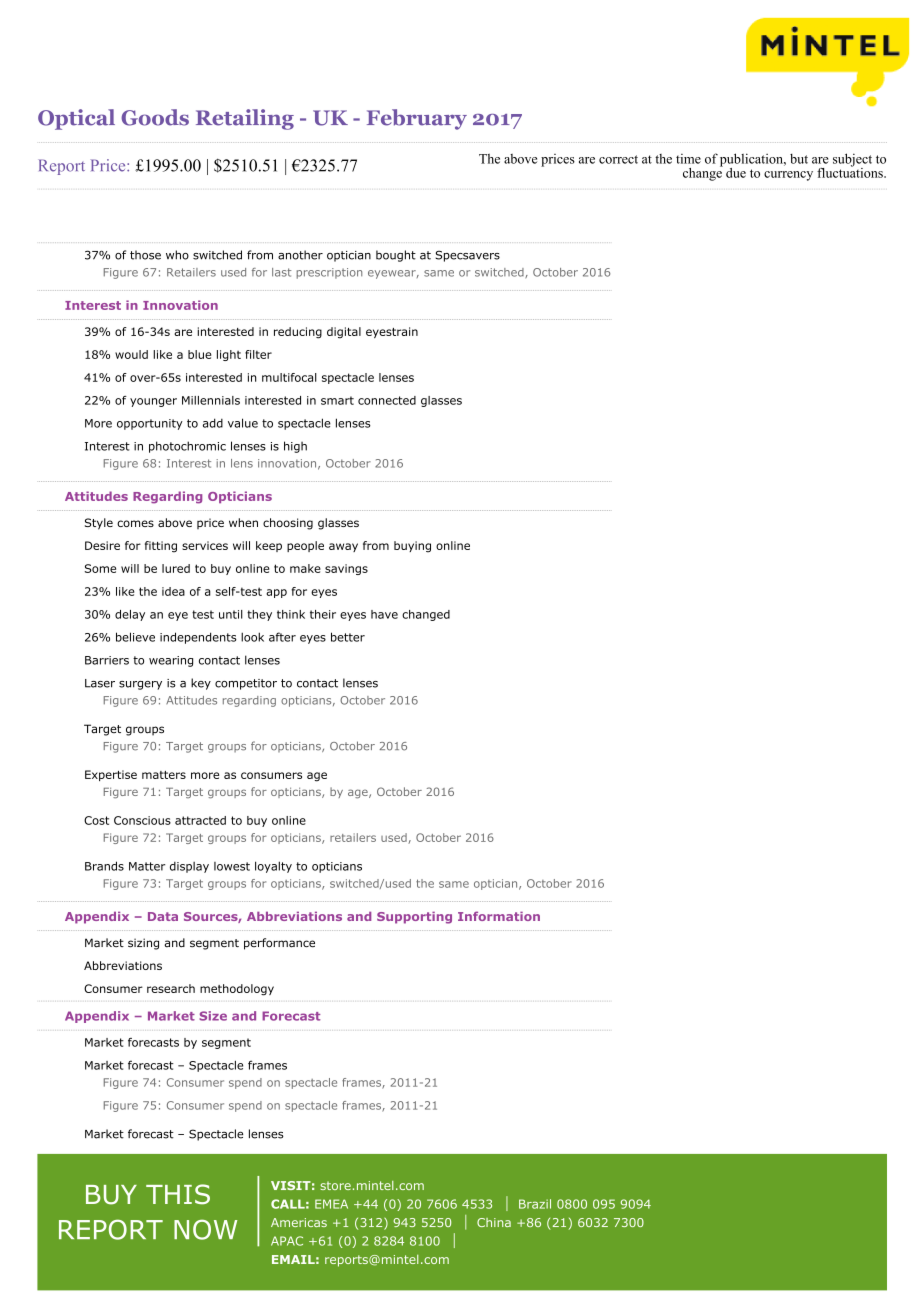 The height and width of the image is (1308, 924). What do you see at coordinates (143, 944) in the image?
I see `sizing` at bounding box center [143, 944].
